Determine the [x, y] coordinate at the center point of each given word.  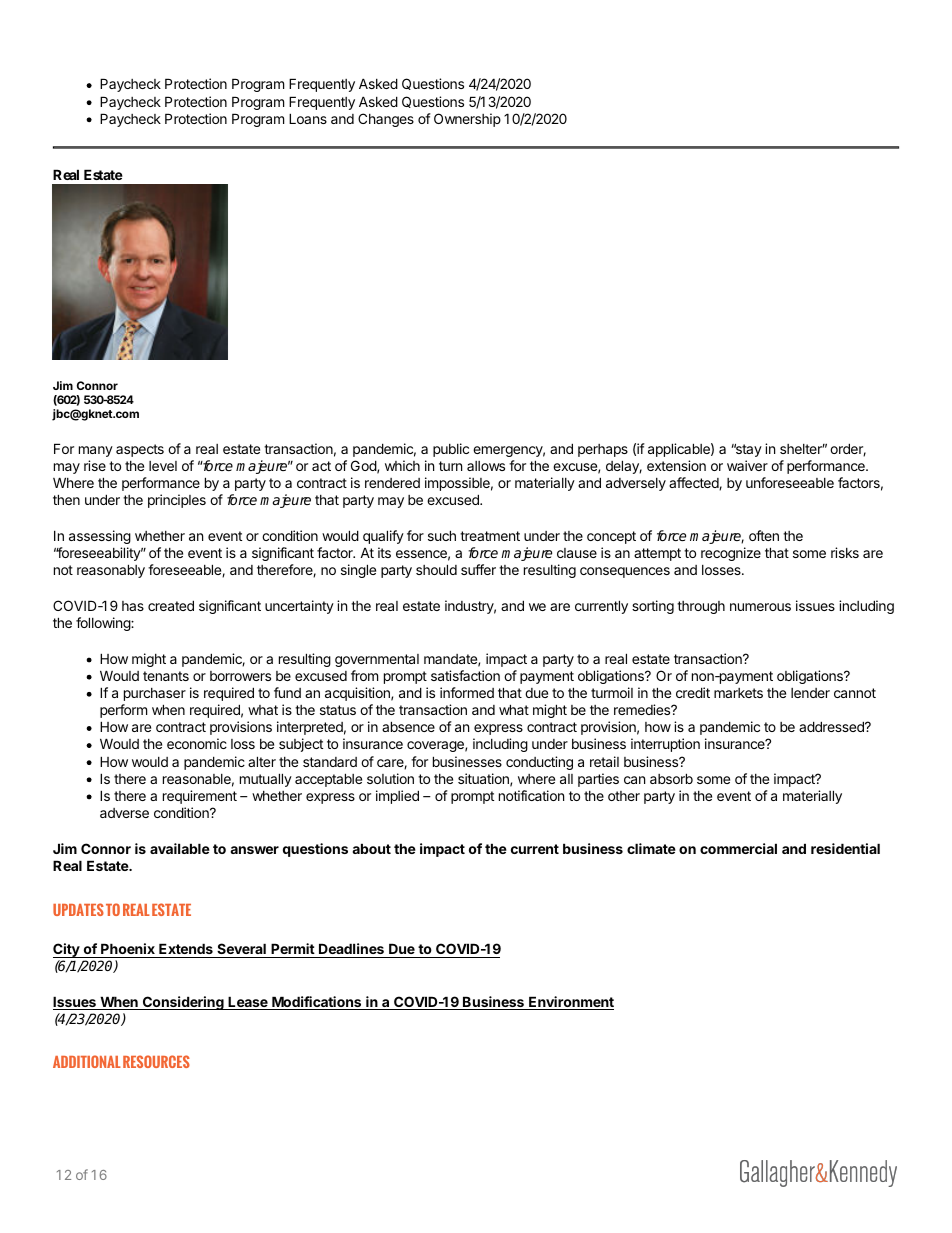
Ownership [467, 120]
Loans [308, 118]
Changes [386, 120]
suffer [478, 569]
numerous [760, 607]
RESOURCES [156, 1061]
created [171, 605]
